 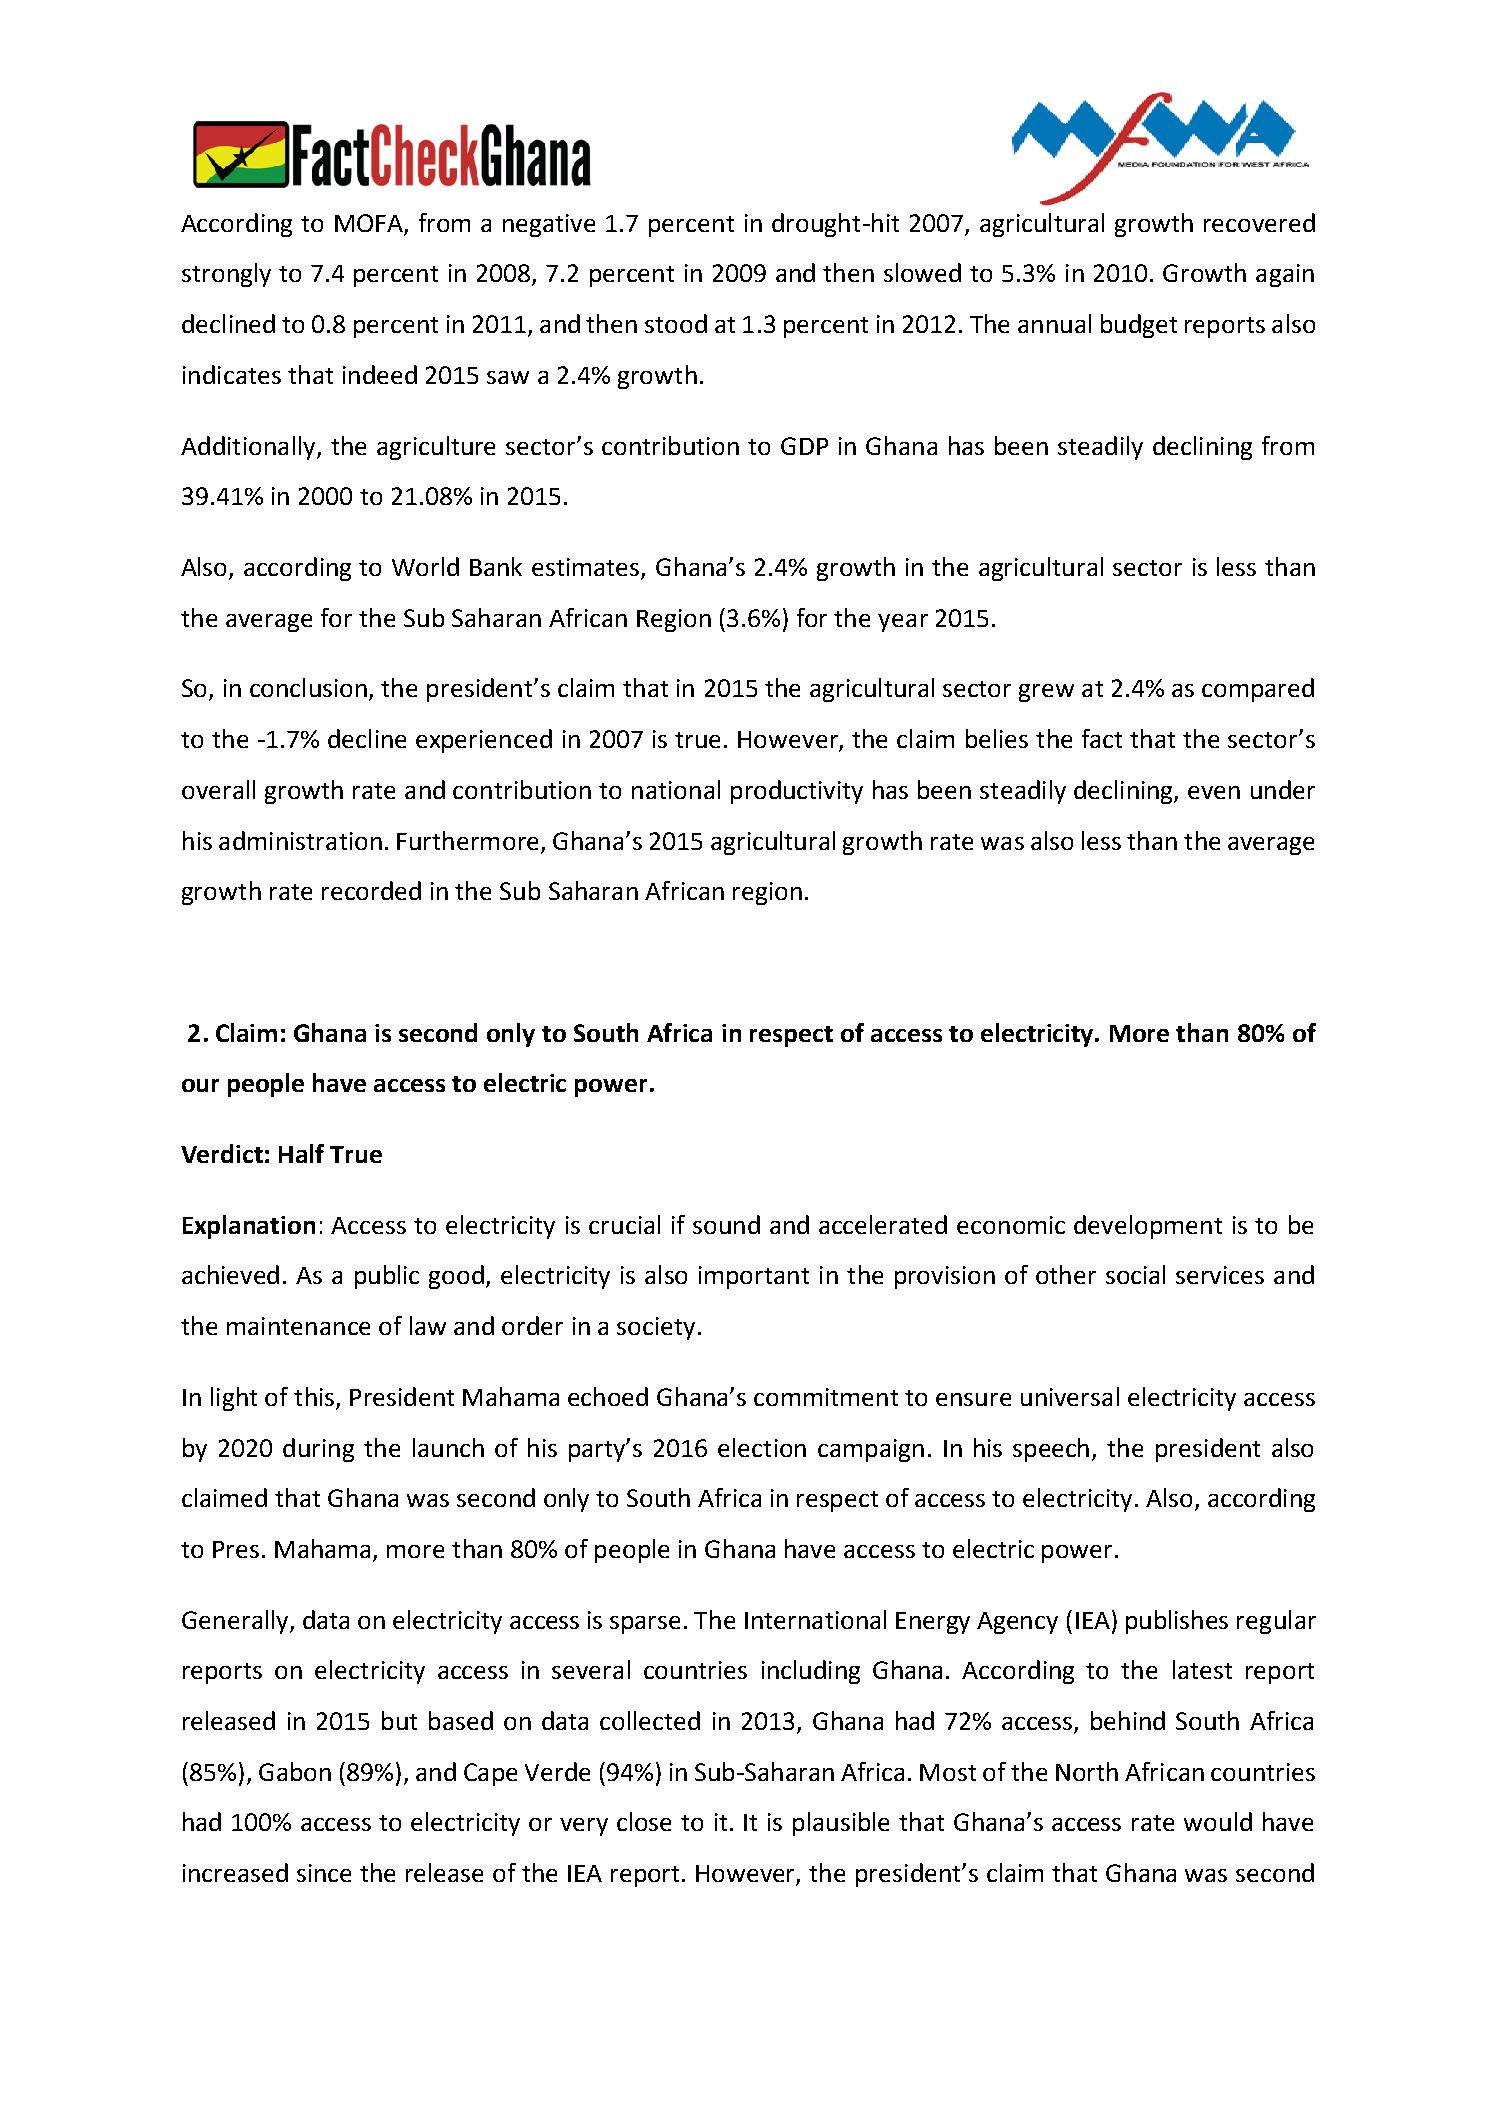 What do you see at coordinates (324, 1873) in the screenshot?
I see `since` at bounding box center [324, 1873].
